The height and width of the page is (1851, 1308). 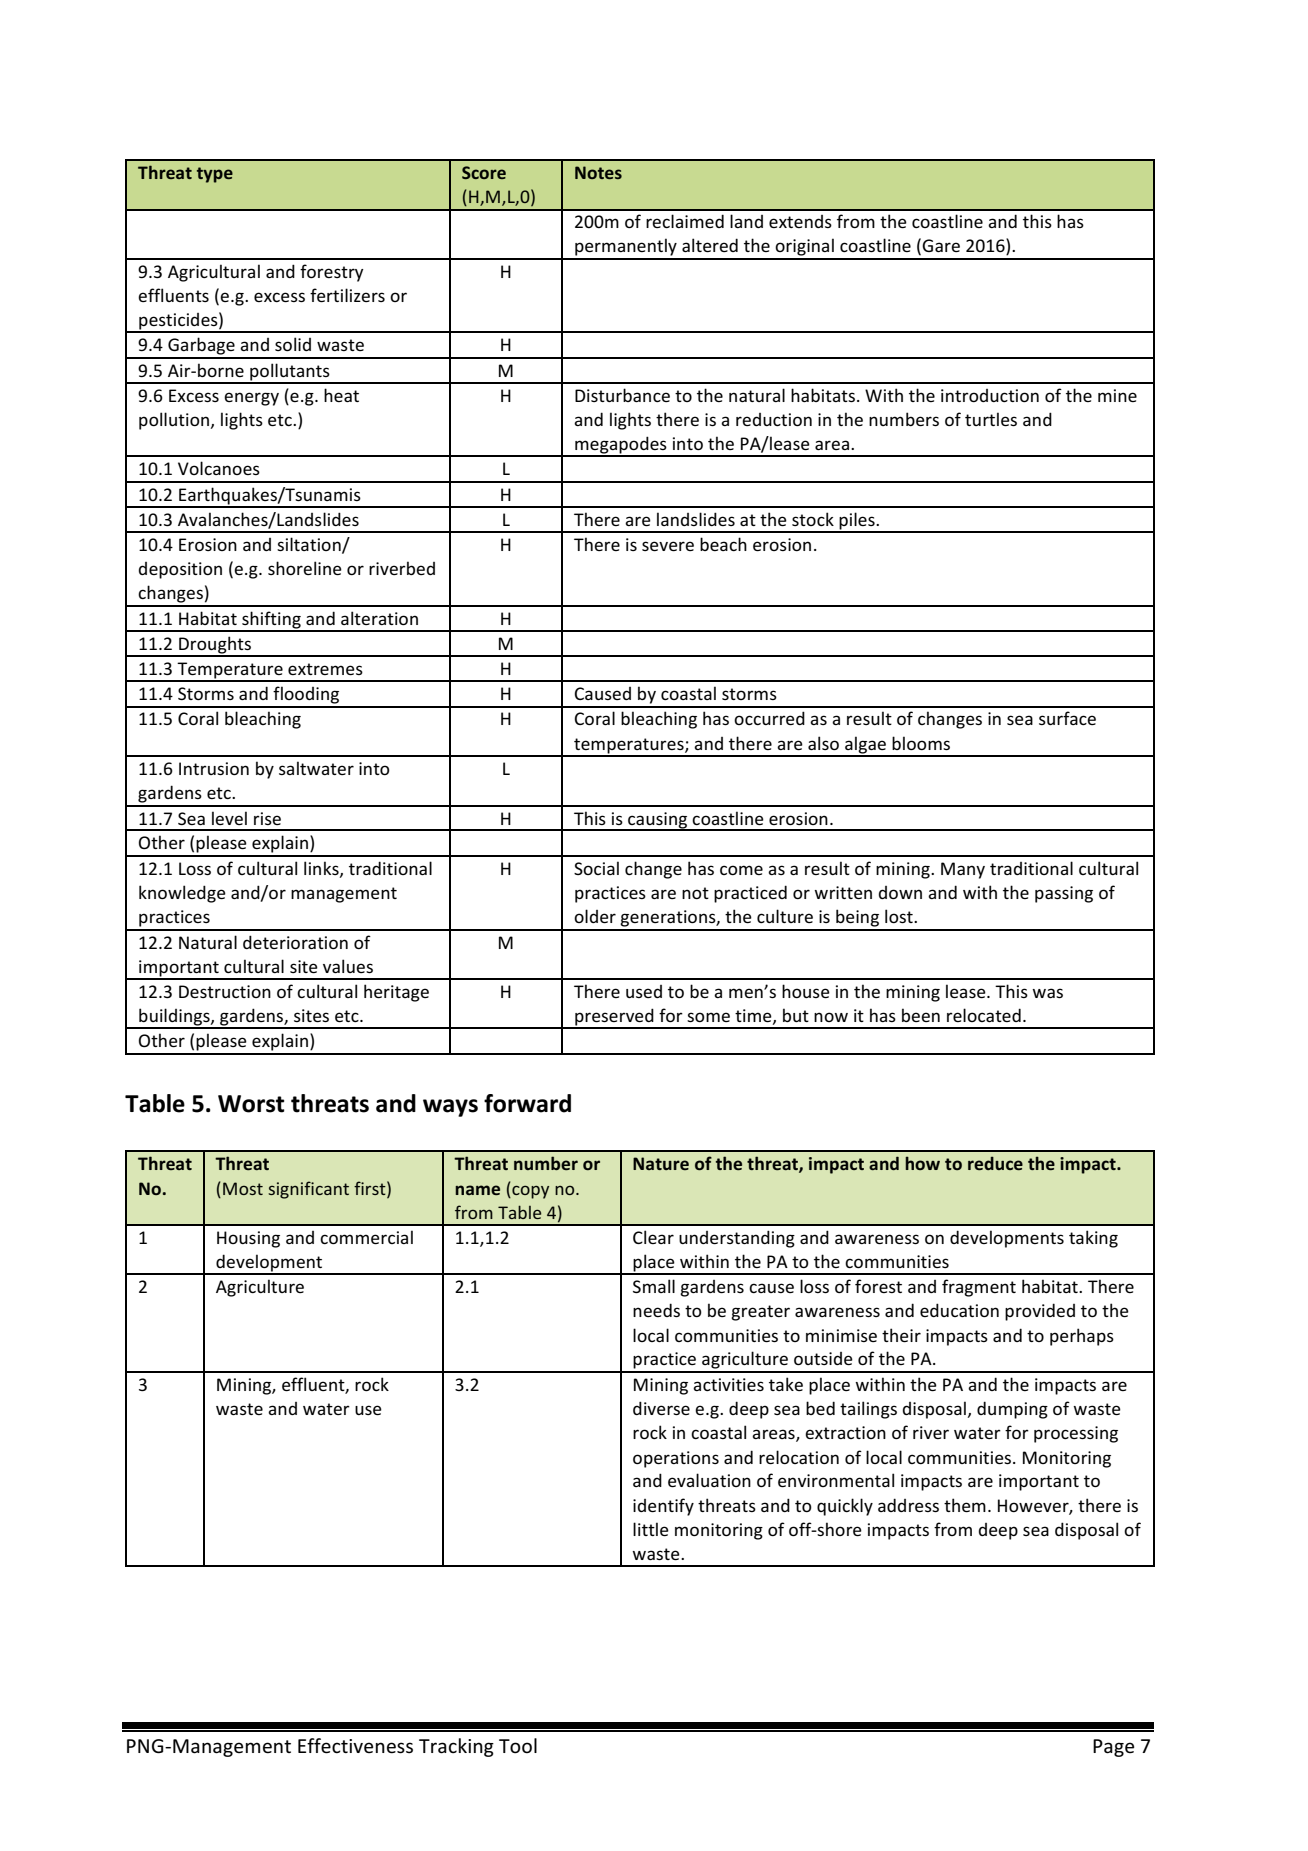 What do you see at coordinates (355, 1746) in the page?
I see `Effectiveness` at bounding box center [355, 1746].
